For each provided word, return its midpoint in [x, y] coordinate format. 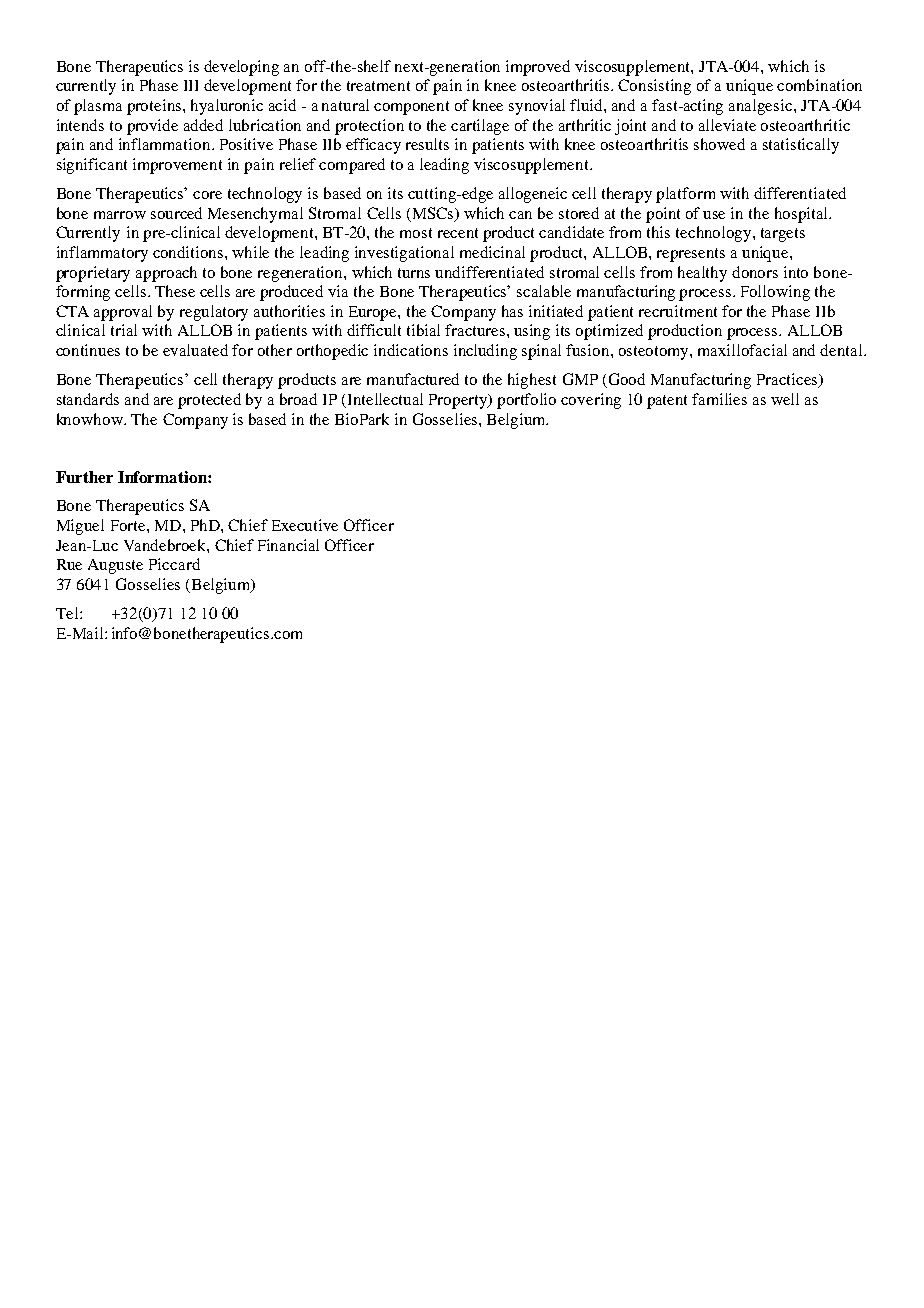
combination [819, 85]
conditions [189, 252]
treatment [378, 86]
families [719, 399]
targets [783, 235]
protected [209, 401]
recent [458, 233]
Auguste [115, 566]
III [191, 85]
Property [459, 401]
